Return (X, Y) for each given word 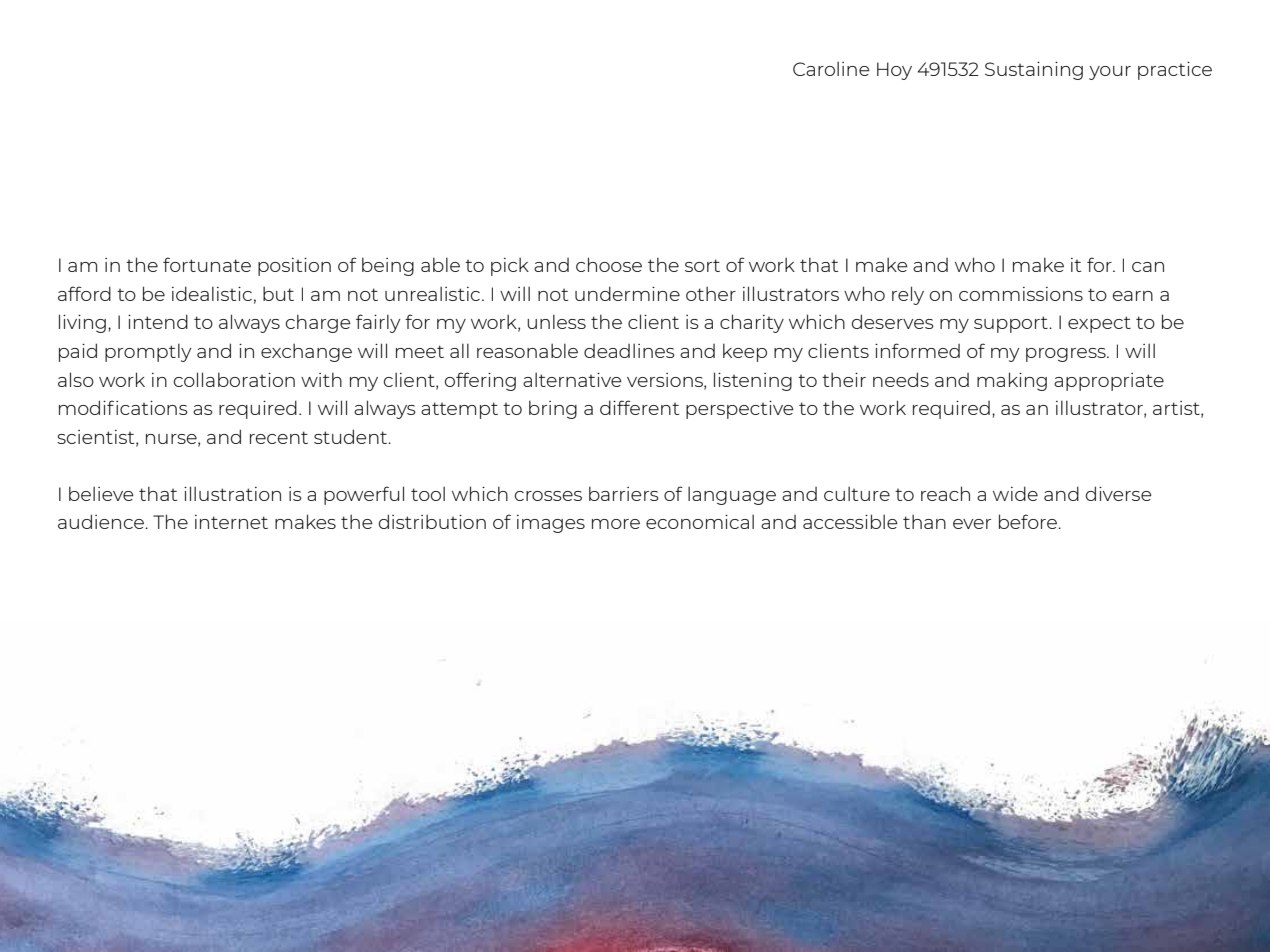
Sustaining (1034, 71)
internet (231, 522)
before (1029, 521)
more (616, 524)
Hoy (894, 71)
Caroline (831, 68)
